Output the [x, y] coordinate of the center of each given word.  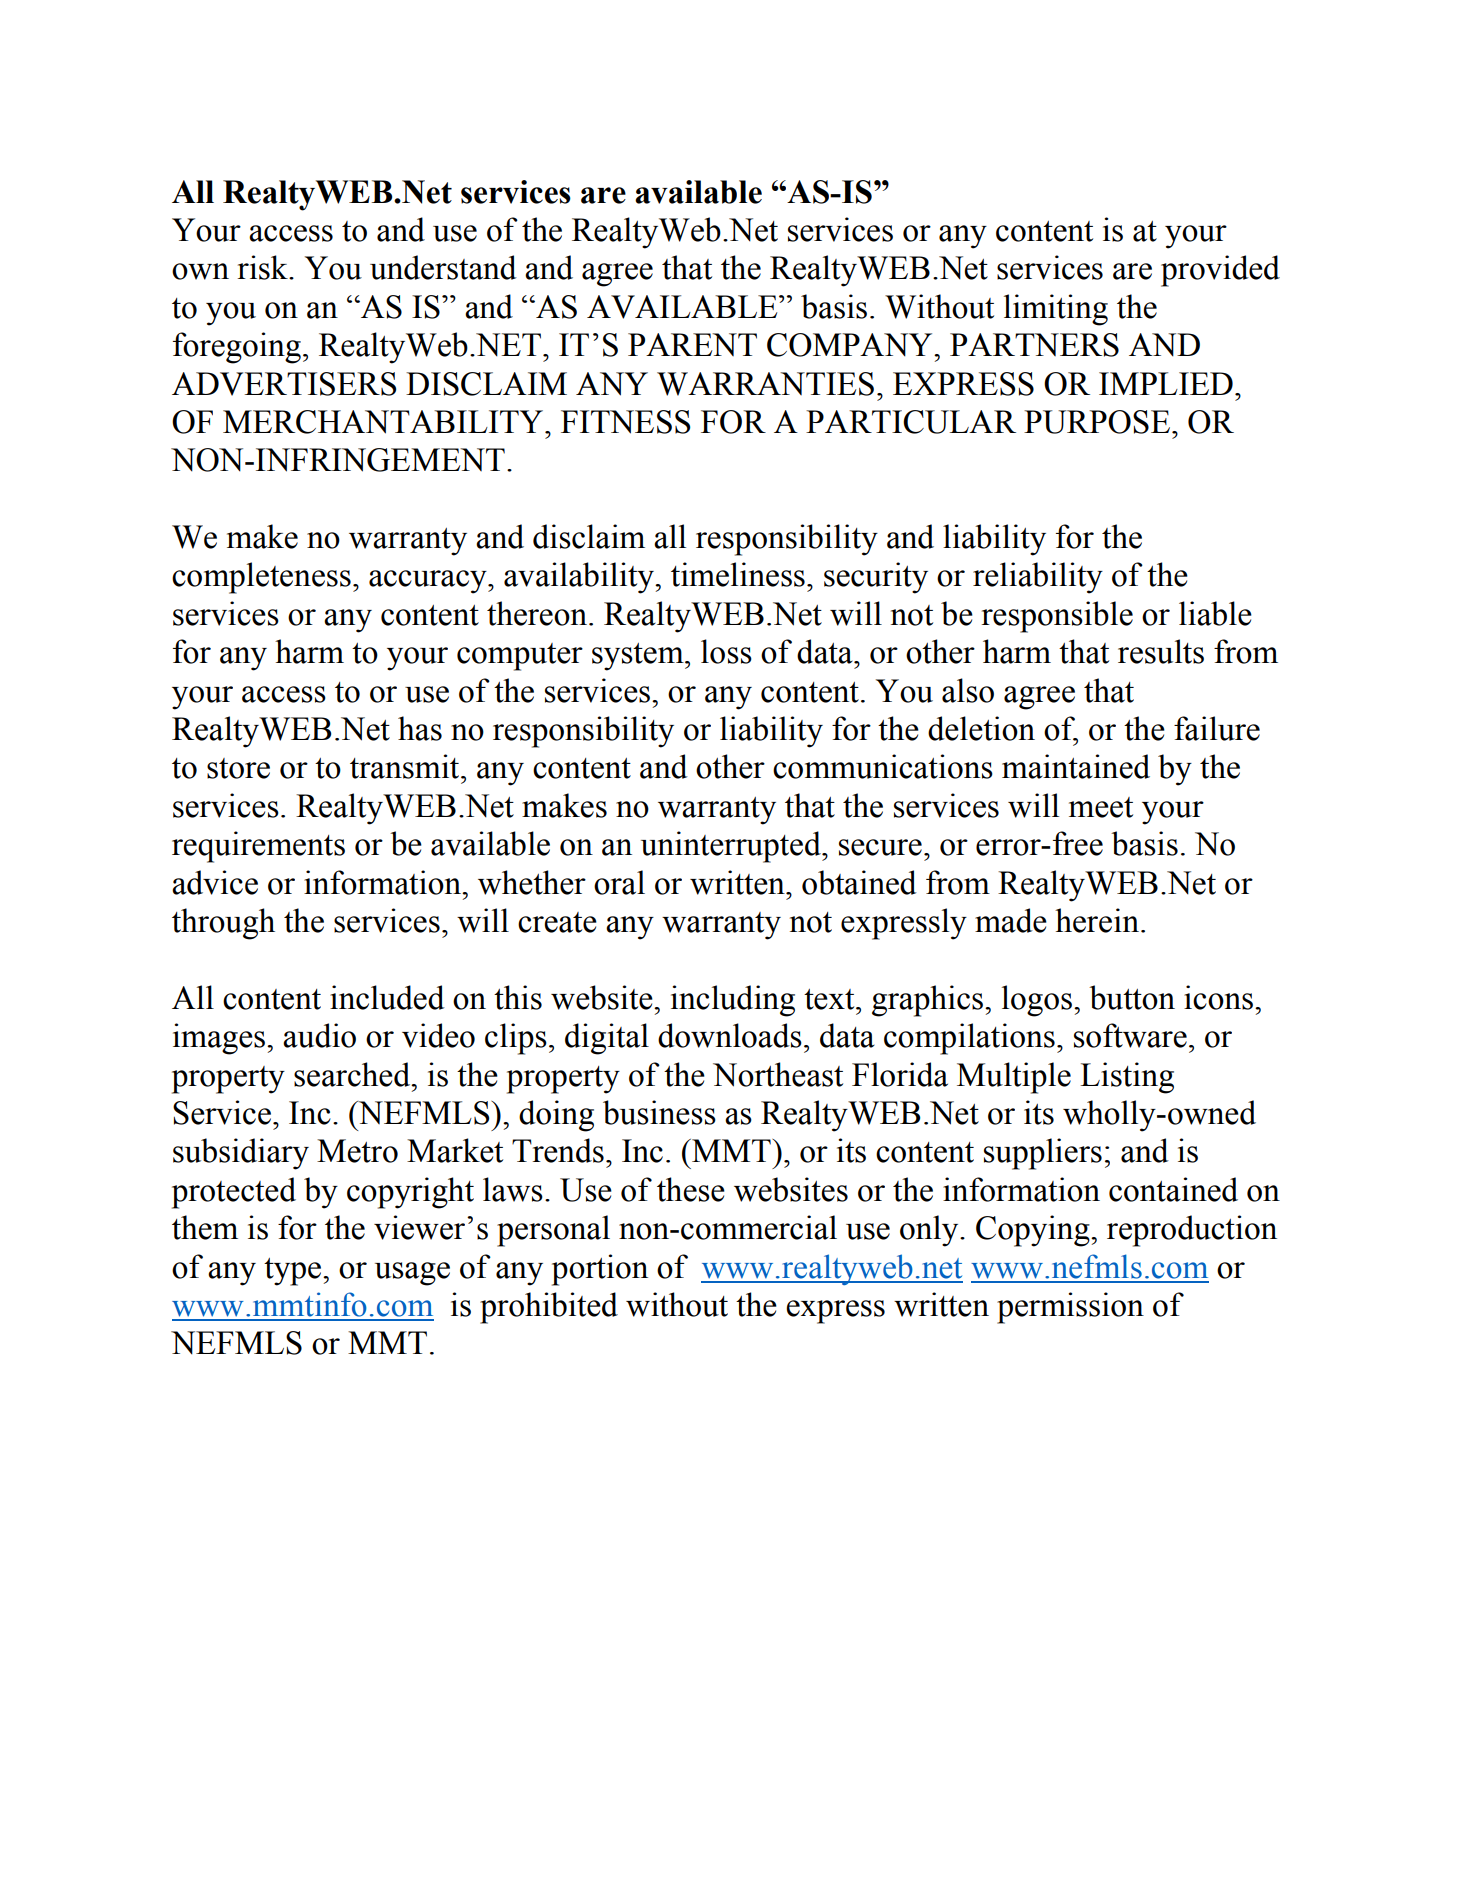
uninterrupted [732, 847]
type [294, 1272]
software [1130, 1035]
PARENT [692, 344]
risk [264, 267]
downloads [730, 1035]
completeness [261, 578]
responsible [1057, 617]
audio [319, 1035]
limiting [1056, 310]
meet [1101, 807]
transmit [406, 766]
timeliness [738, 574]
